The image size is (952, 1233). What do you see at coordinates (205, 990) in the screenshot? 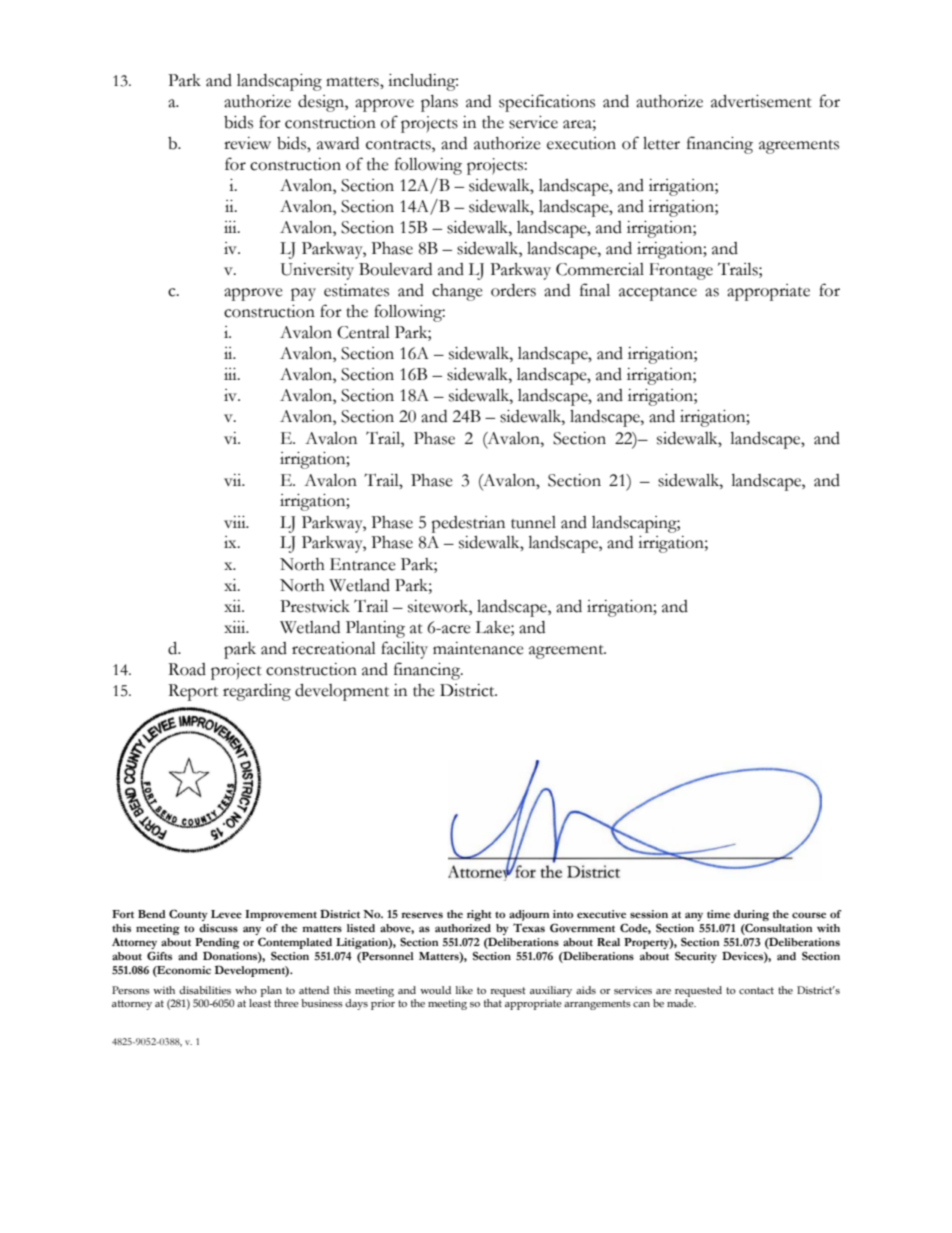
I see `disabilities` at bounding box center [205, 990].
